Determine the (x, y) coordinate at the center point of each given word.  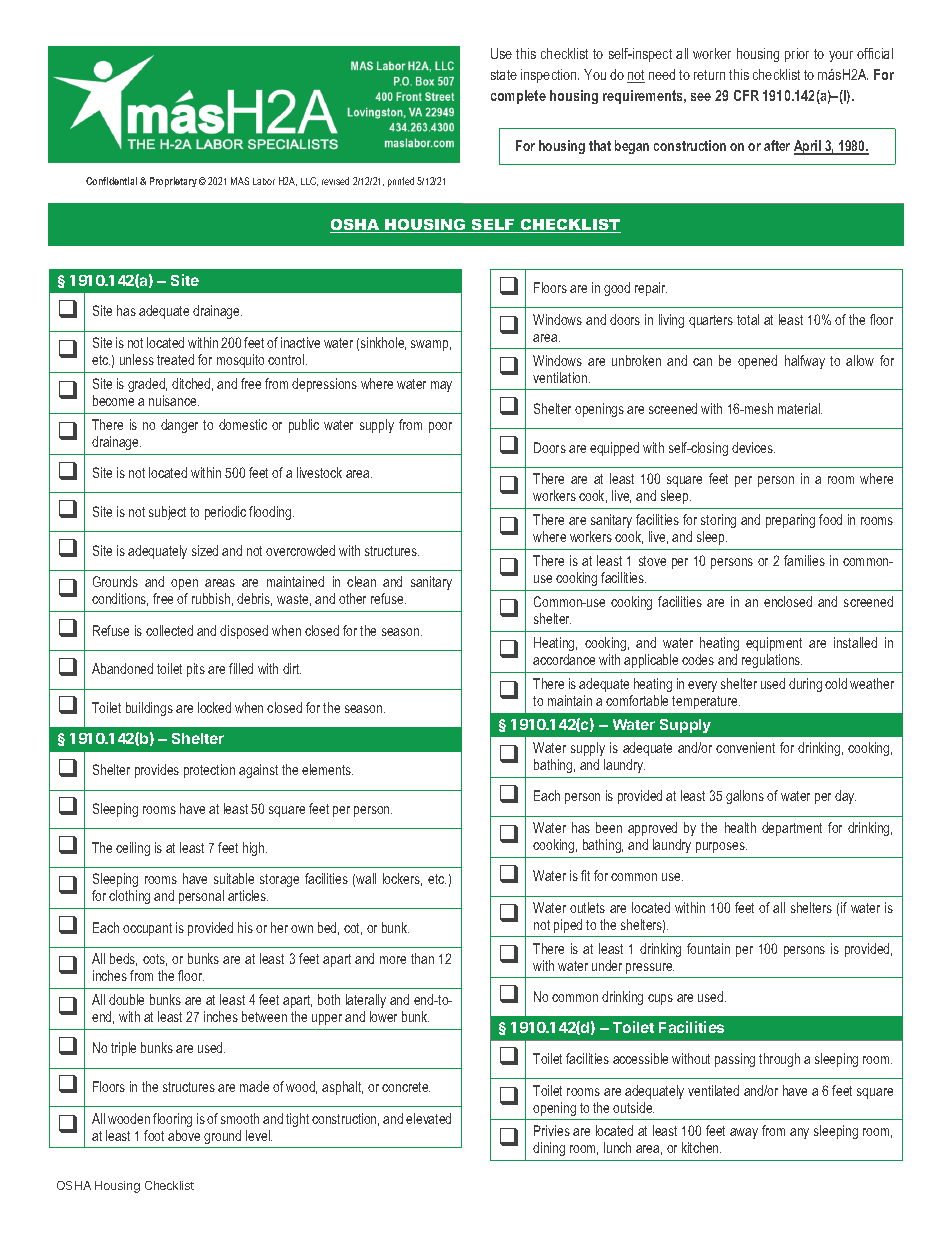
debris (254, 599)
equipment (774, 644)
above (184, 1135)
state (504, 75)
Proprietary (173, 182)
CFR (746, 95)
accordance (564, 659)
